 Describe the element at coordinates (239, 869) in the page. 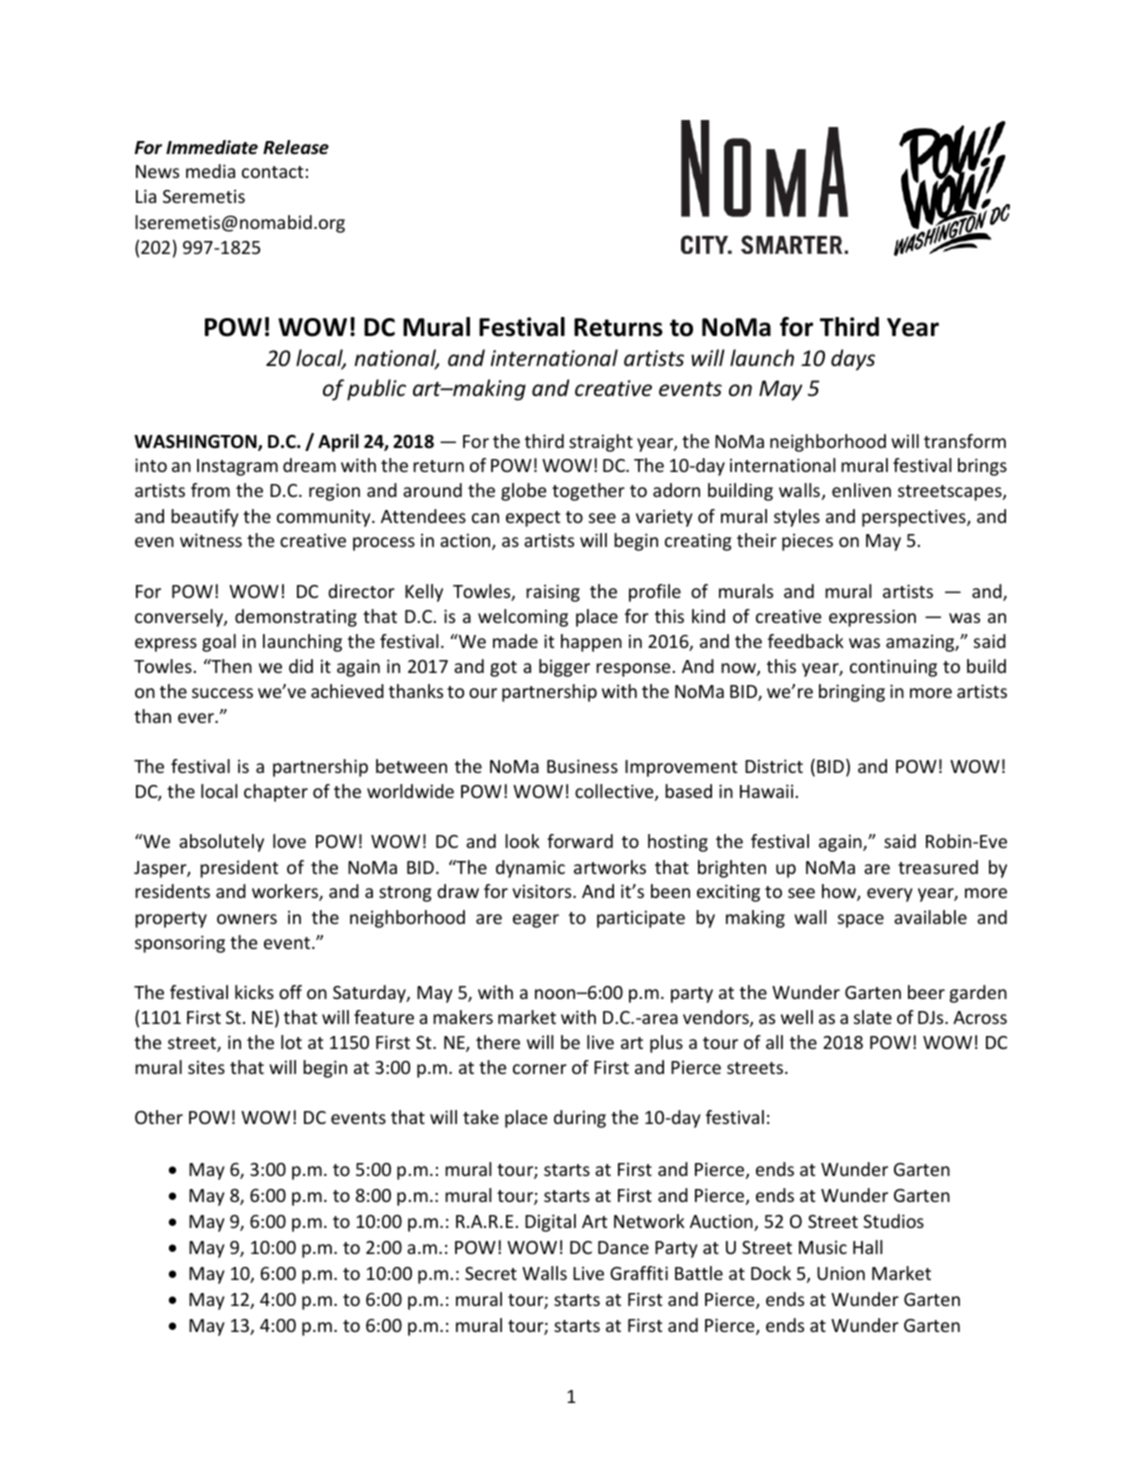

I see `president` at that location.
